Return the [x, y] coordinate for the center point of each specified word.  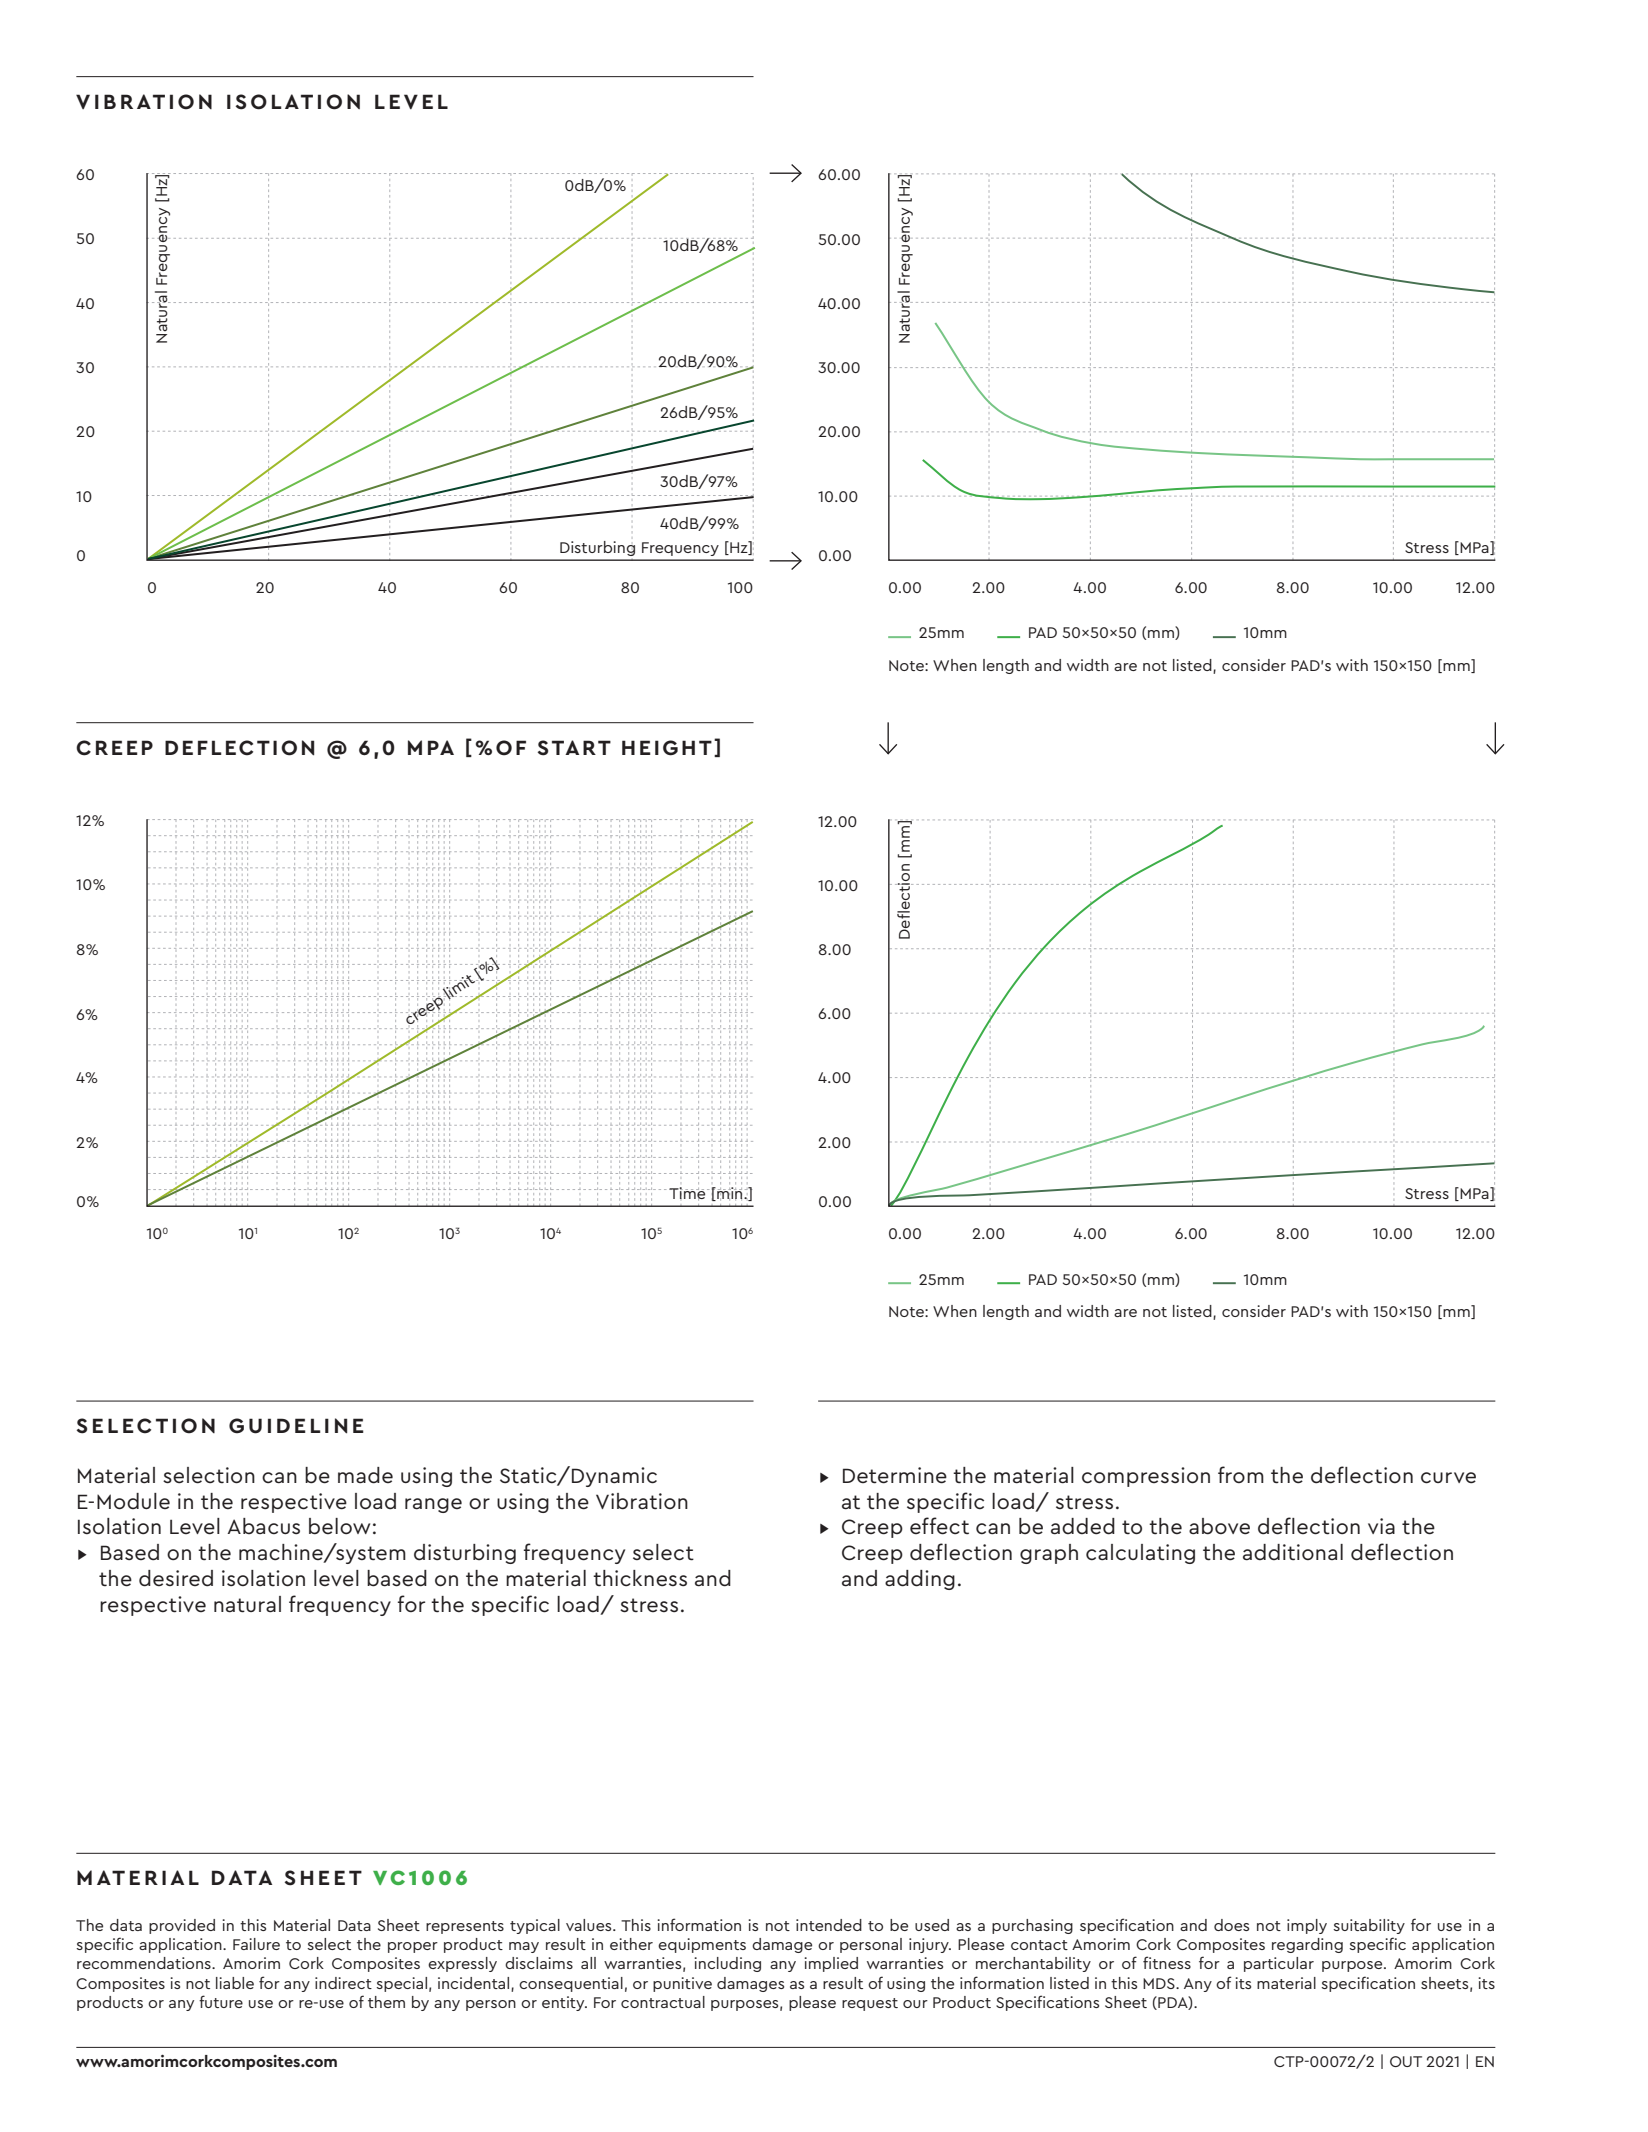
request [870, 2004]
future [221, 2001]
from [1241, 1474]
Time [688, 1194]
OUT [1406, 2061]
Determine [895, 1475]
